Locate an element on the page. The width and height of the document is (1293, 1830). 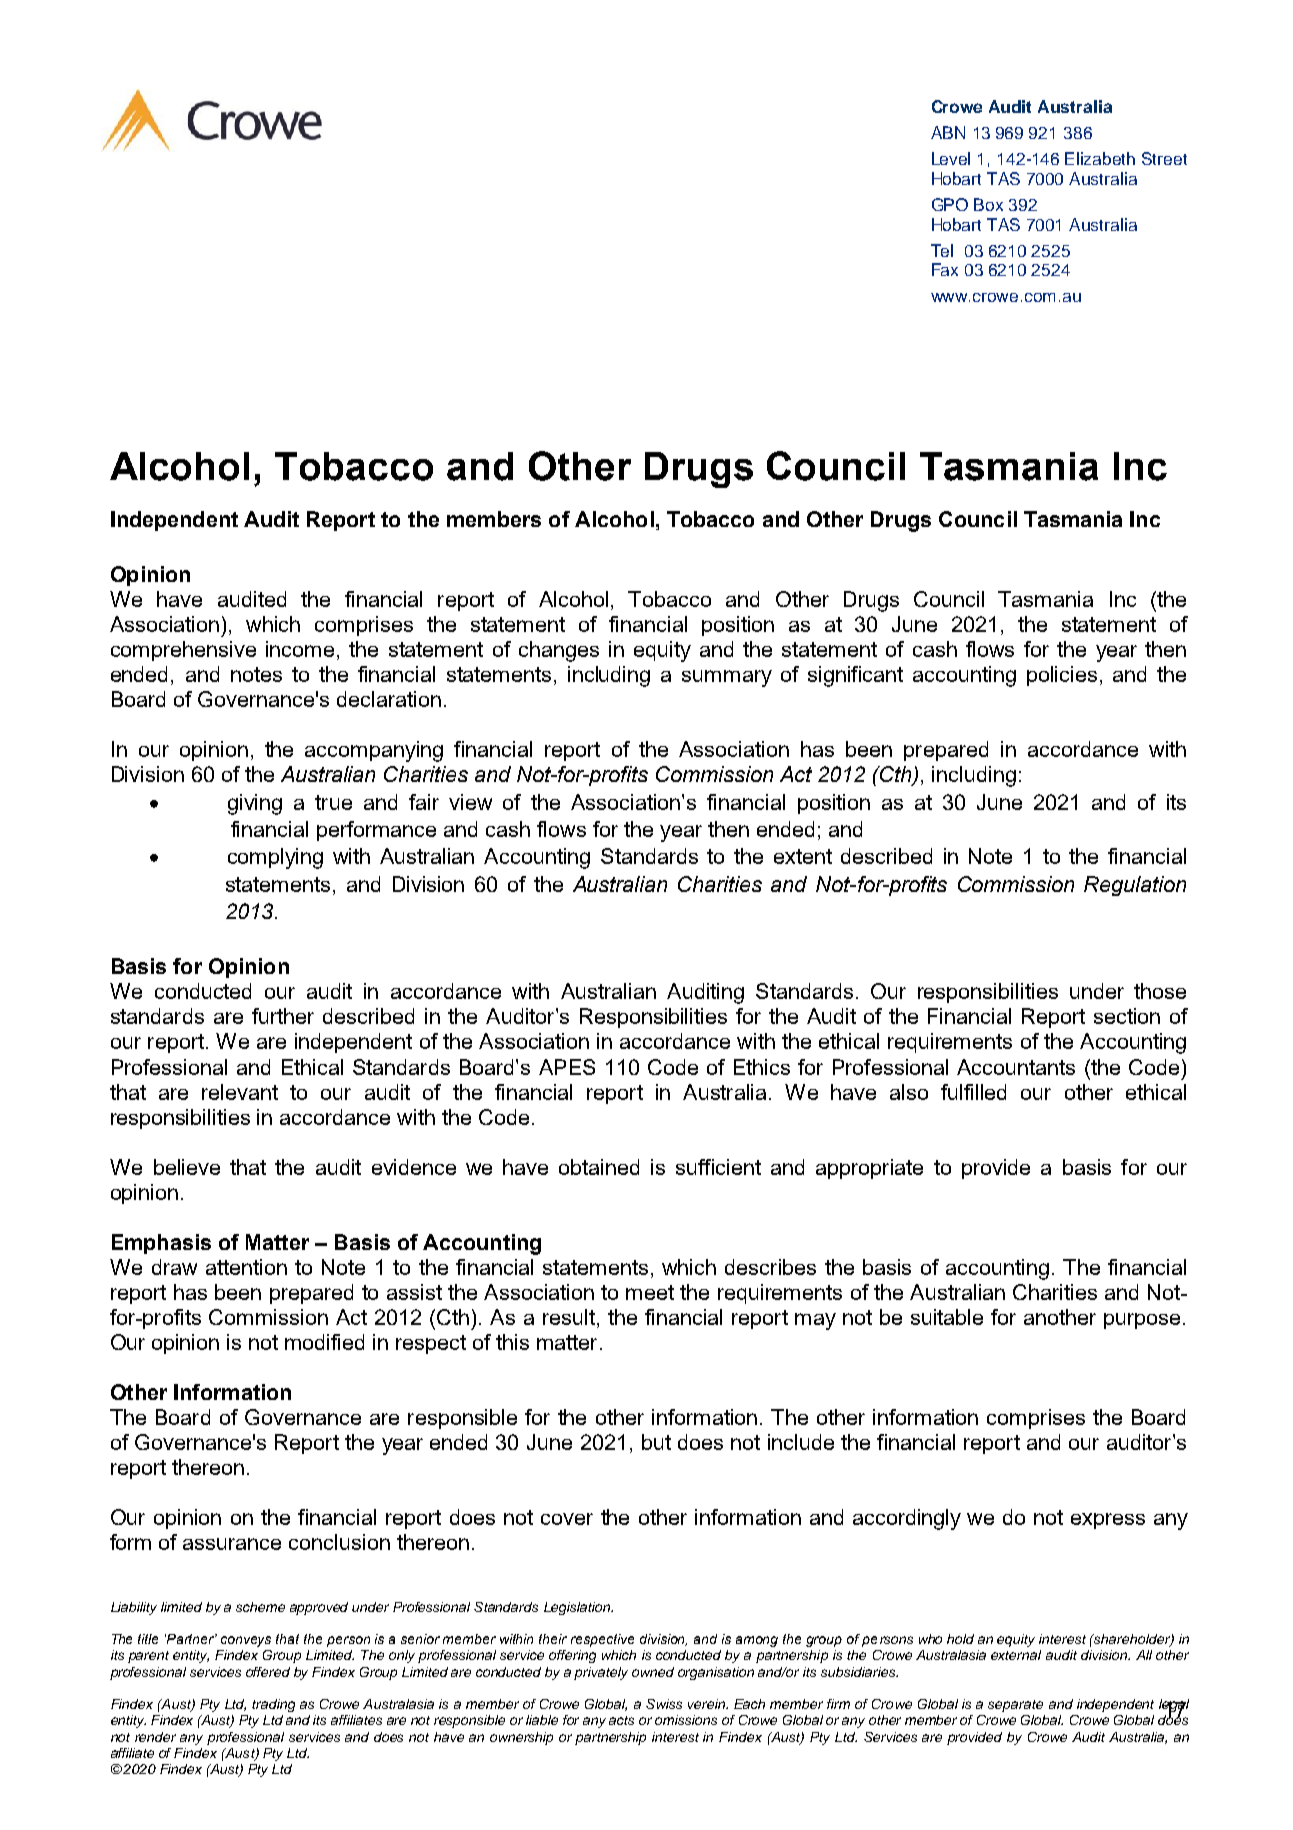
trading is located at coordinates (273, 1705).
